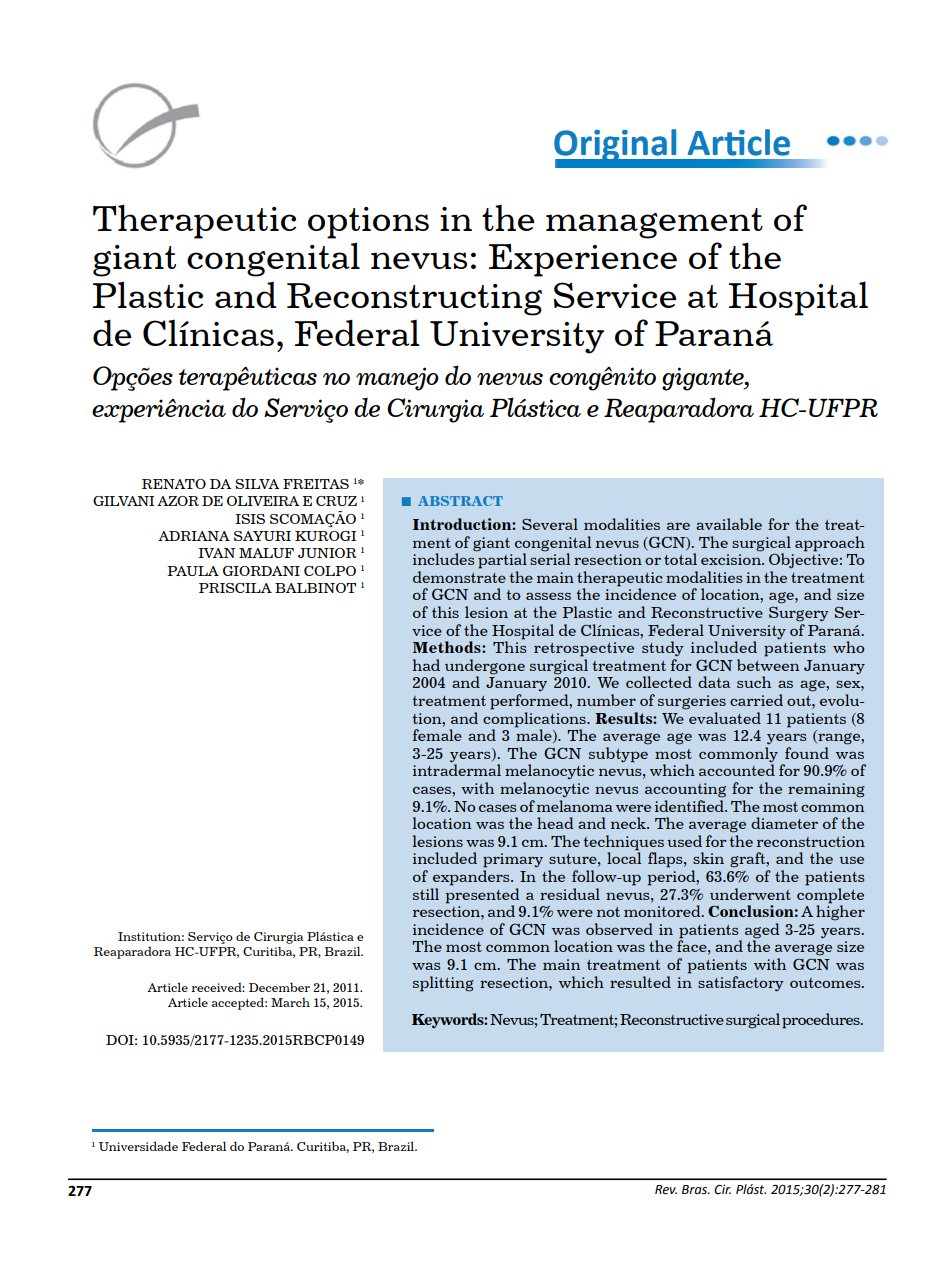 This screenshot has height=1270, width=952. I want to click on excision, so click(732, 559).
